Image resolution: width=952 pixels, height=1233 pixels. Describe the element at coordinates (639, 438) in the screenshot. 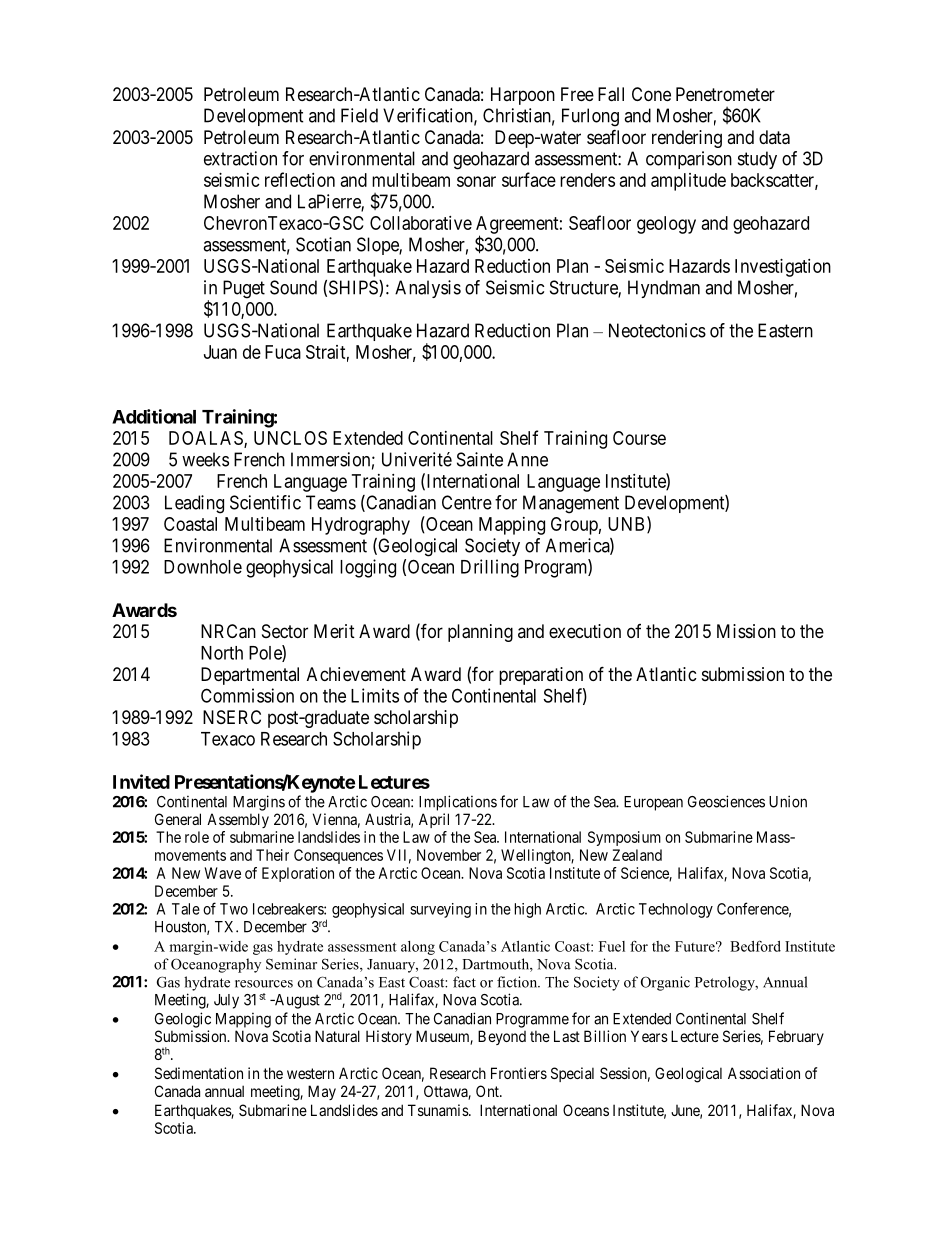

I see `Course` at that location.
